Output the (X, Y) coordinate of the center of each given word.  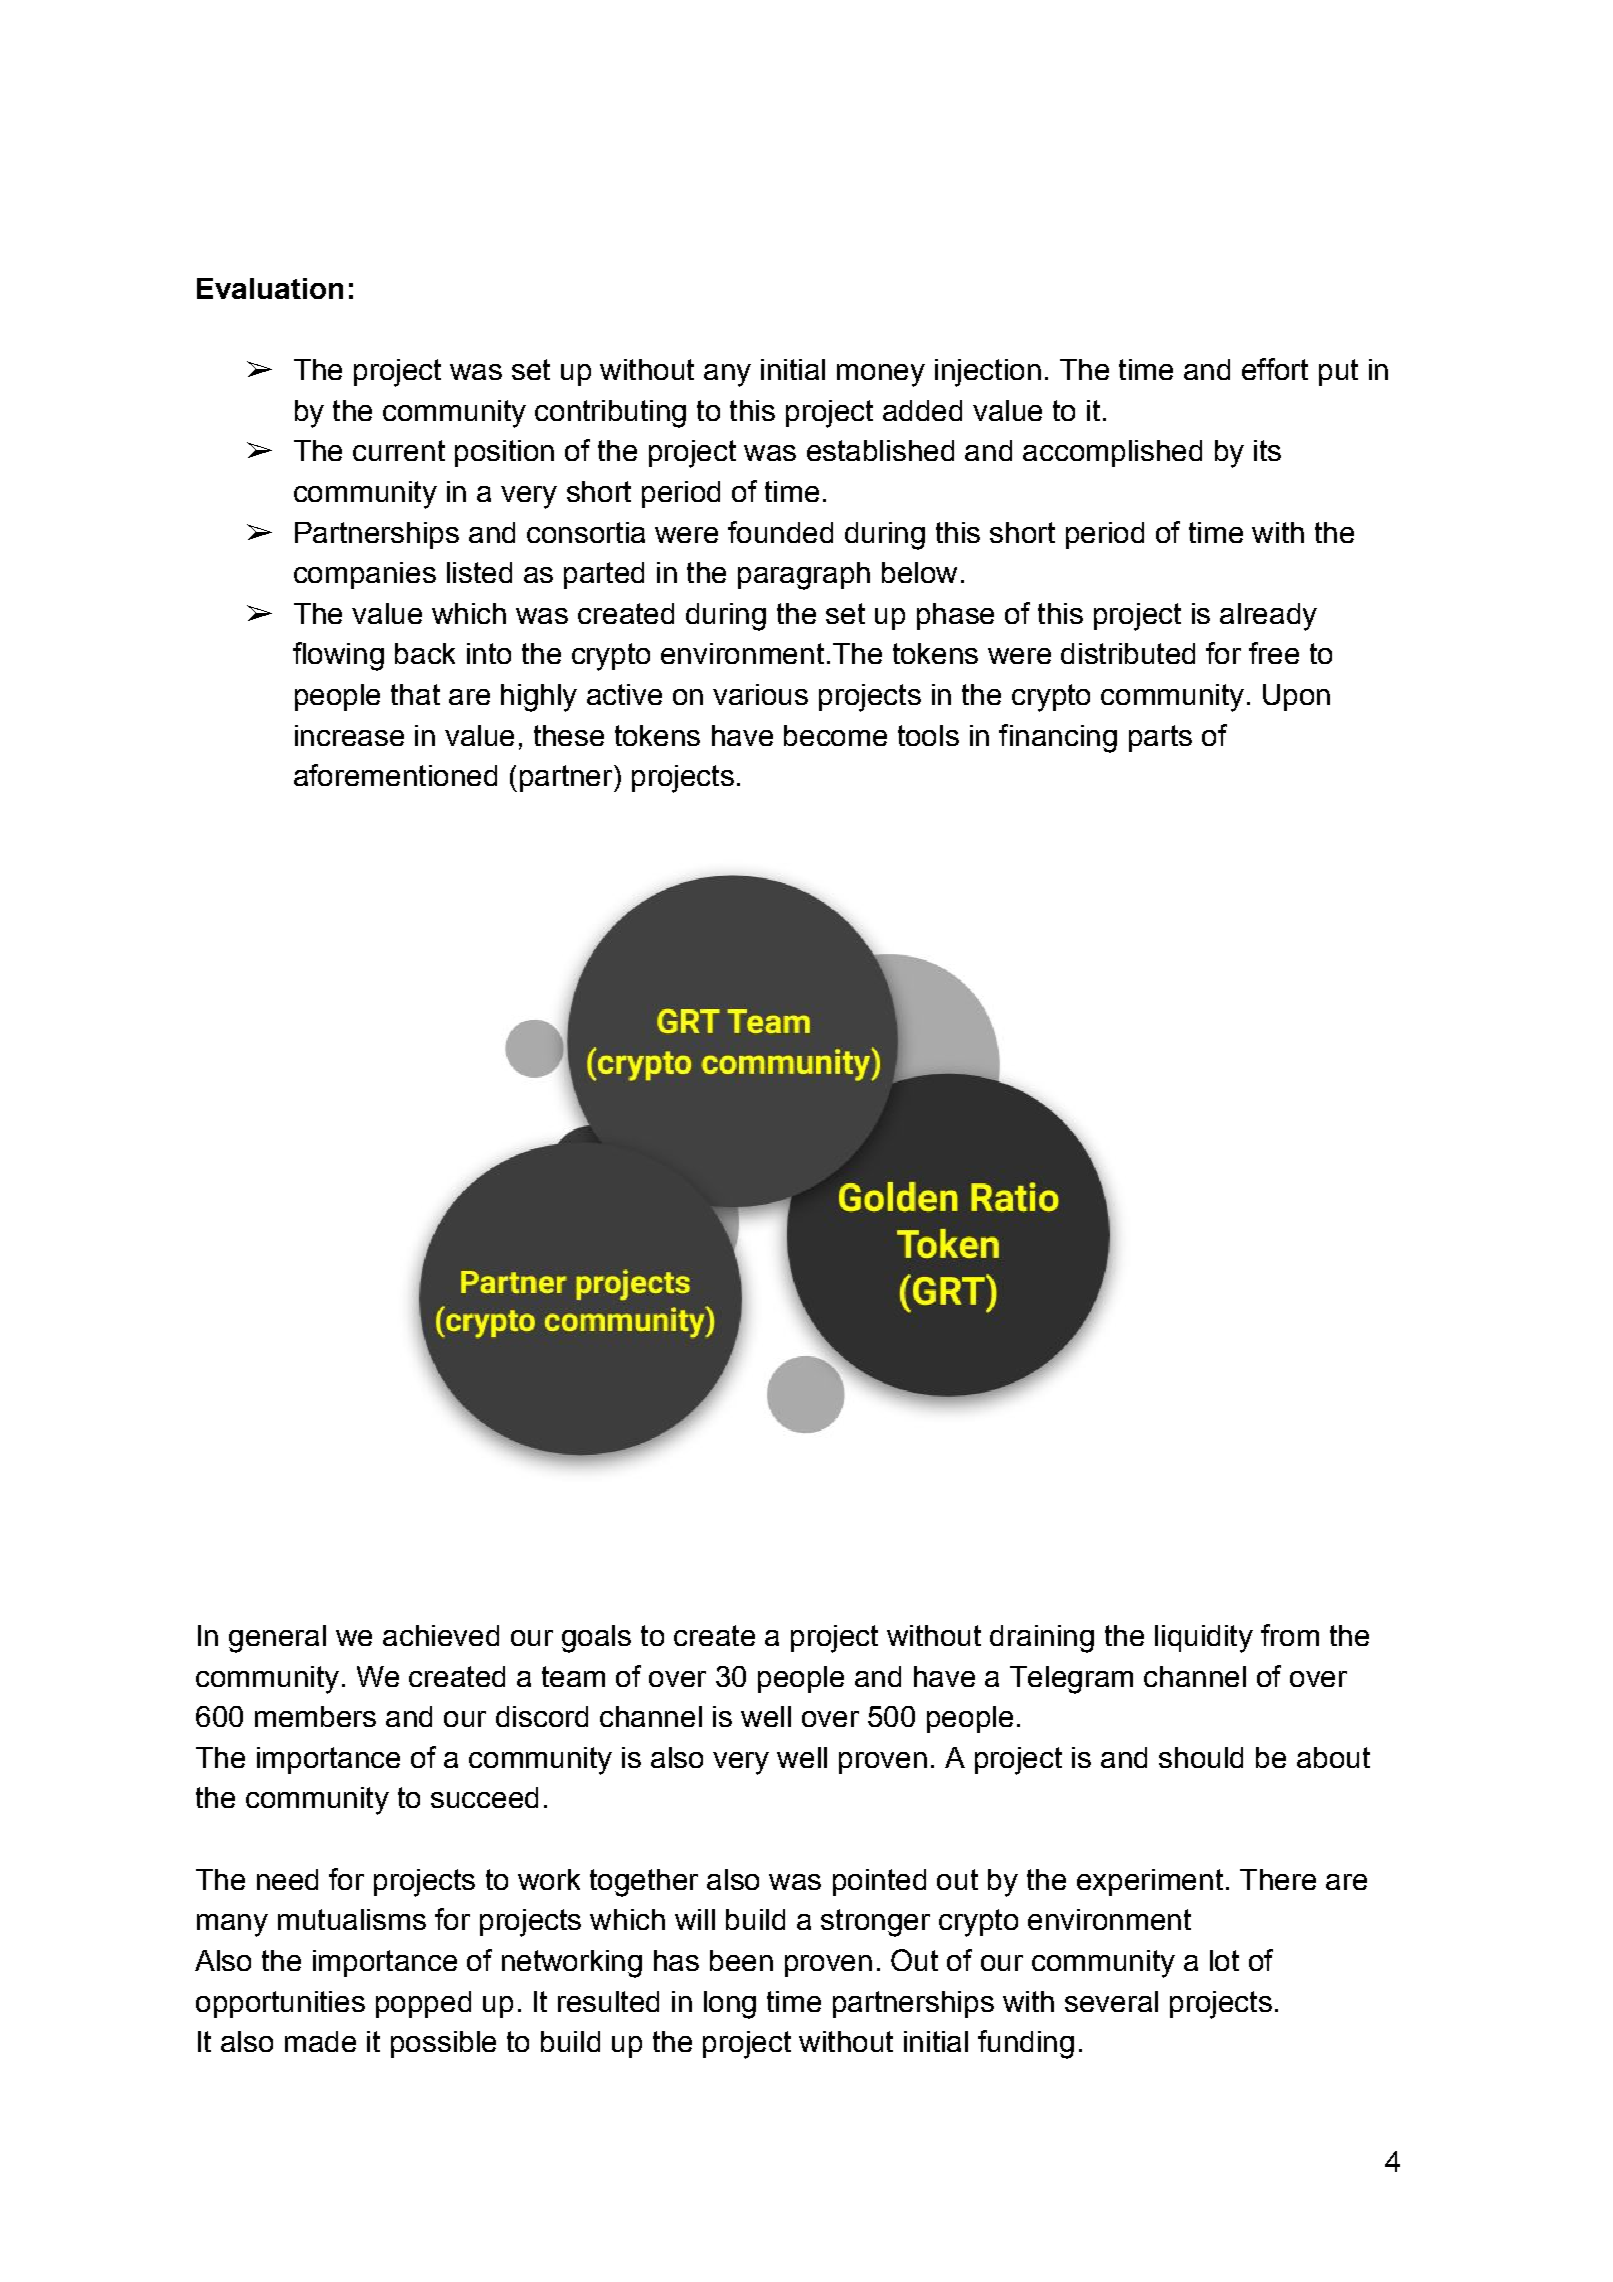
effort (1275, 369)
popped (423, 2004)
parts (1160, 738)
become (835, 735)
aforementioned (395, 775)
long (730, 2005)
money (881, 375)
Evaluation (270, 288)
